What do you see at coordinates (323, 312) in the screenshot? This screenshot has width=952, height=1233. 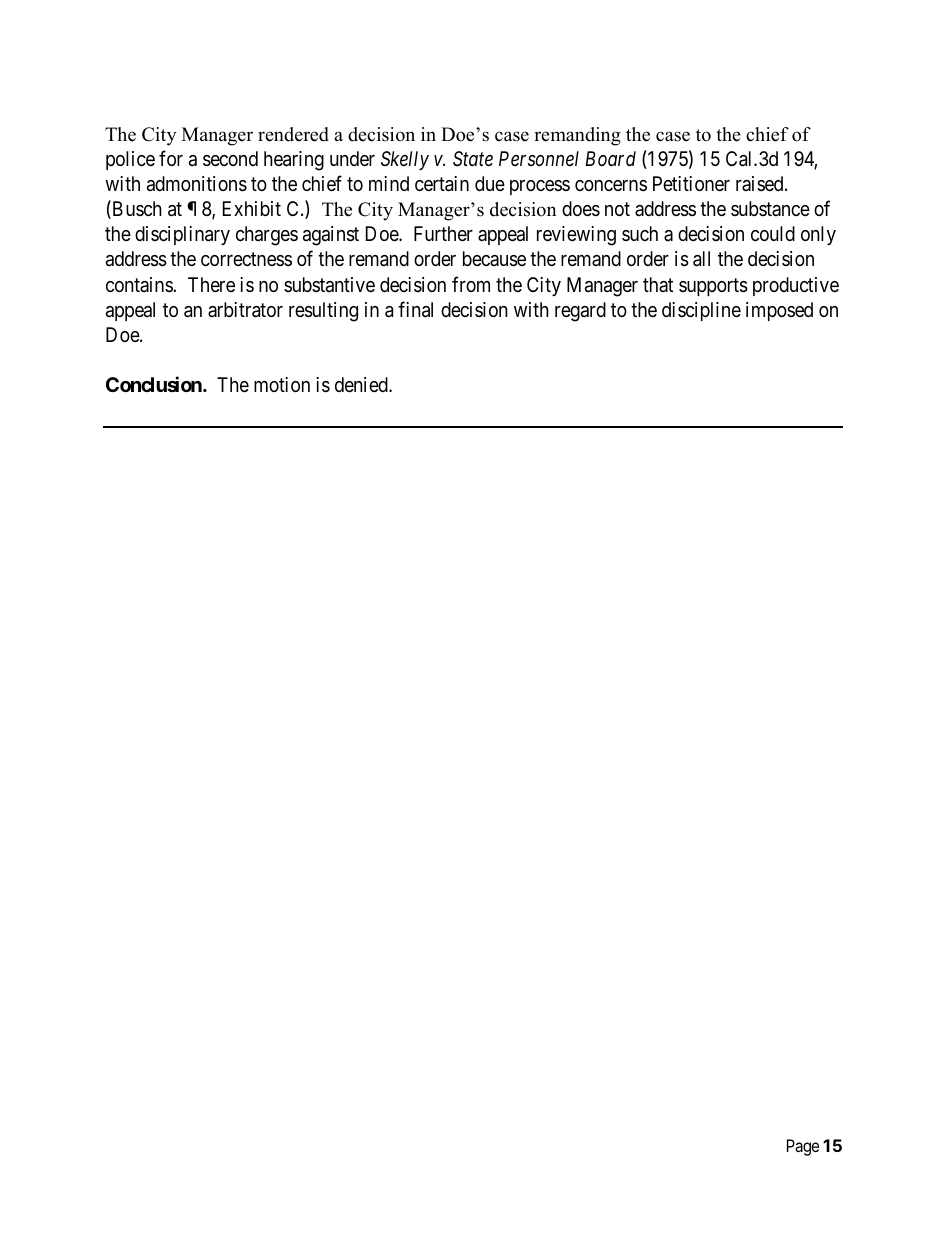 I see `resulting` at bounding box center [323, 312].
